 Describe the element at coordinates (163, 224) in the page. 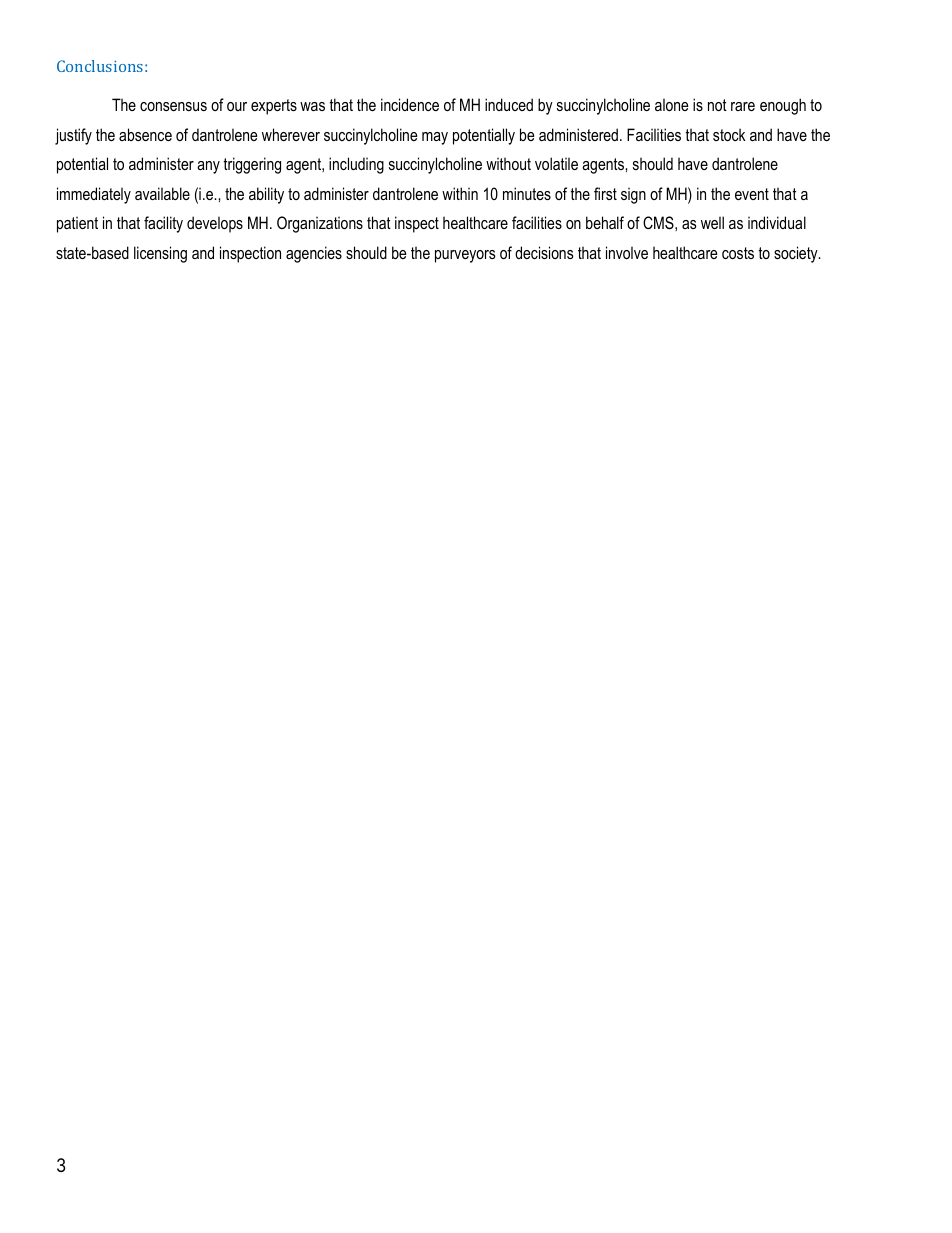

I see `facility` at that location.
